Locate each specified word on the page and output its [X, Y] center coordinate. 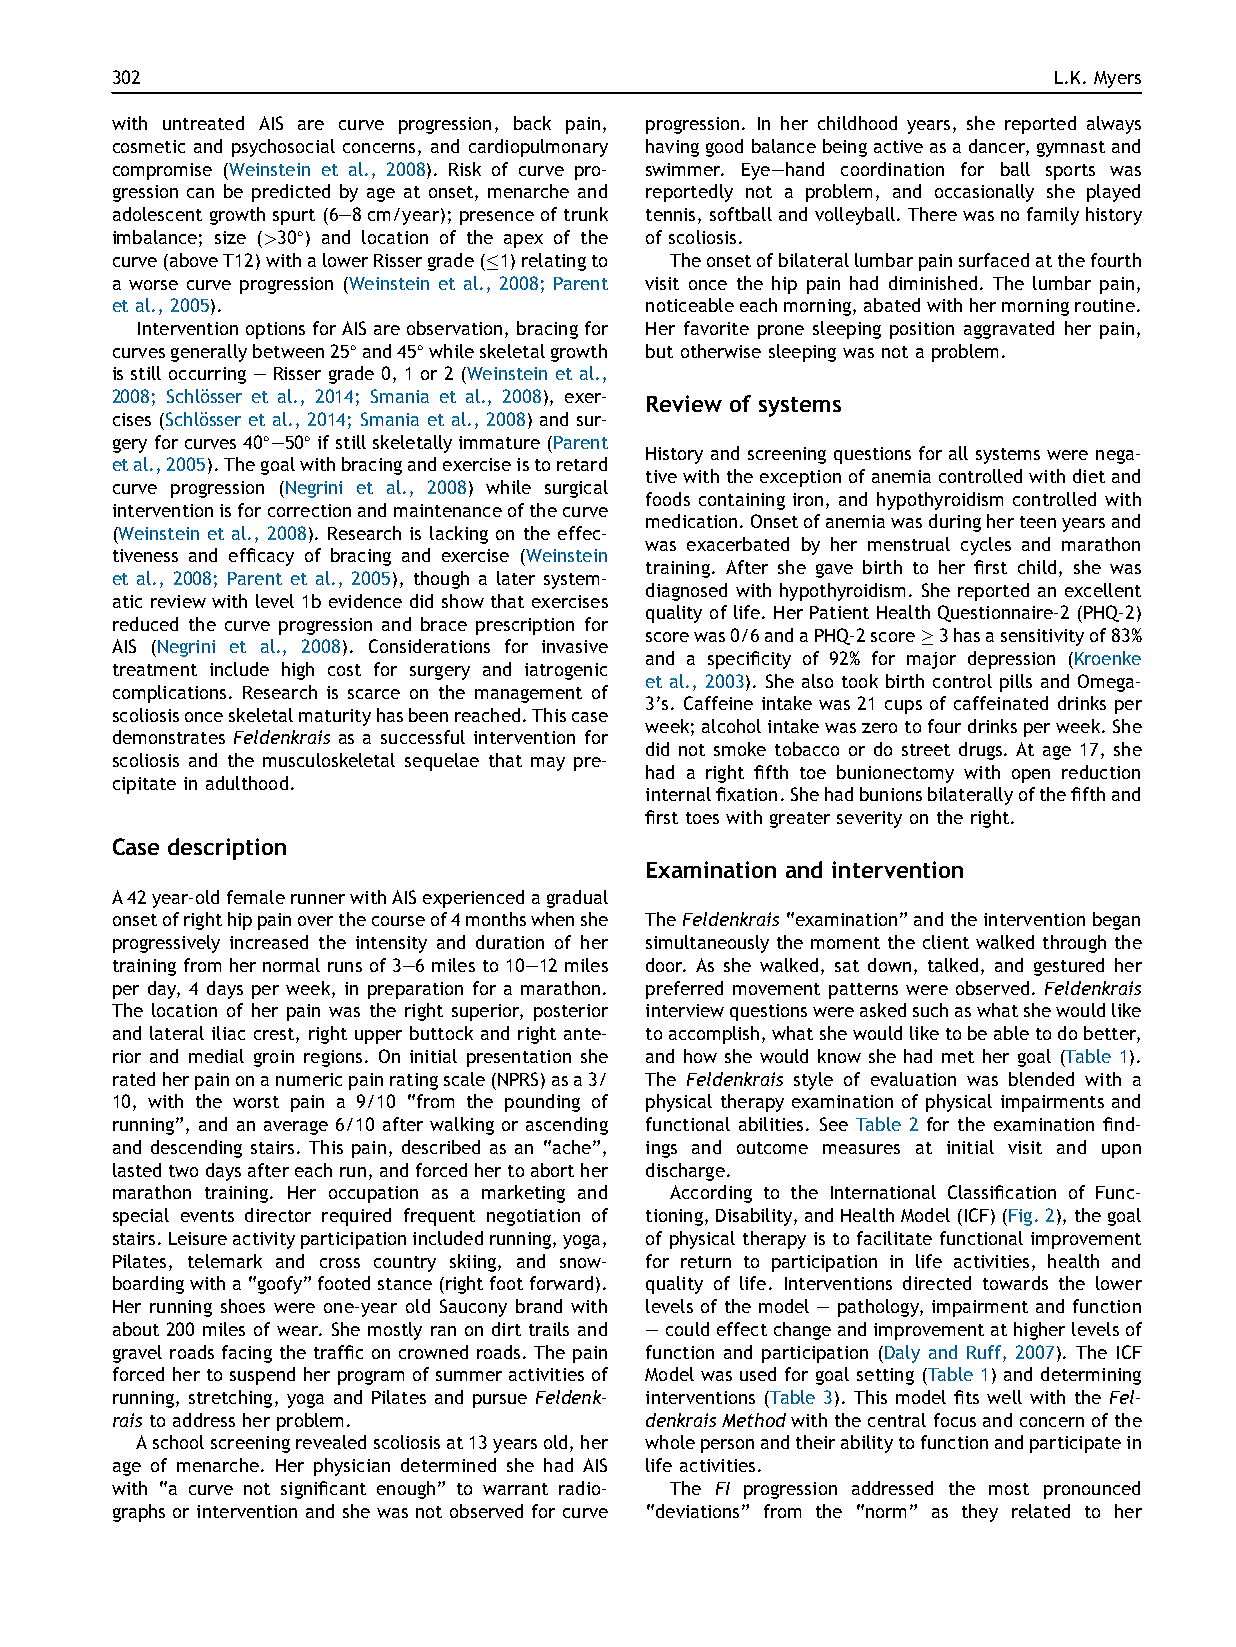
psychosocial [283, 148]
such [930, 1010]
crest [274, 1034]
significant [323, 1490]
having [672, 148]
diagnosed [686, 592]
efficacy [261, 557]
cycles [986, 546]
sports [1070, 172]
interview [685, 1010]
